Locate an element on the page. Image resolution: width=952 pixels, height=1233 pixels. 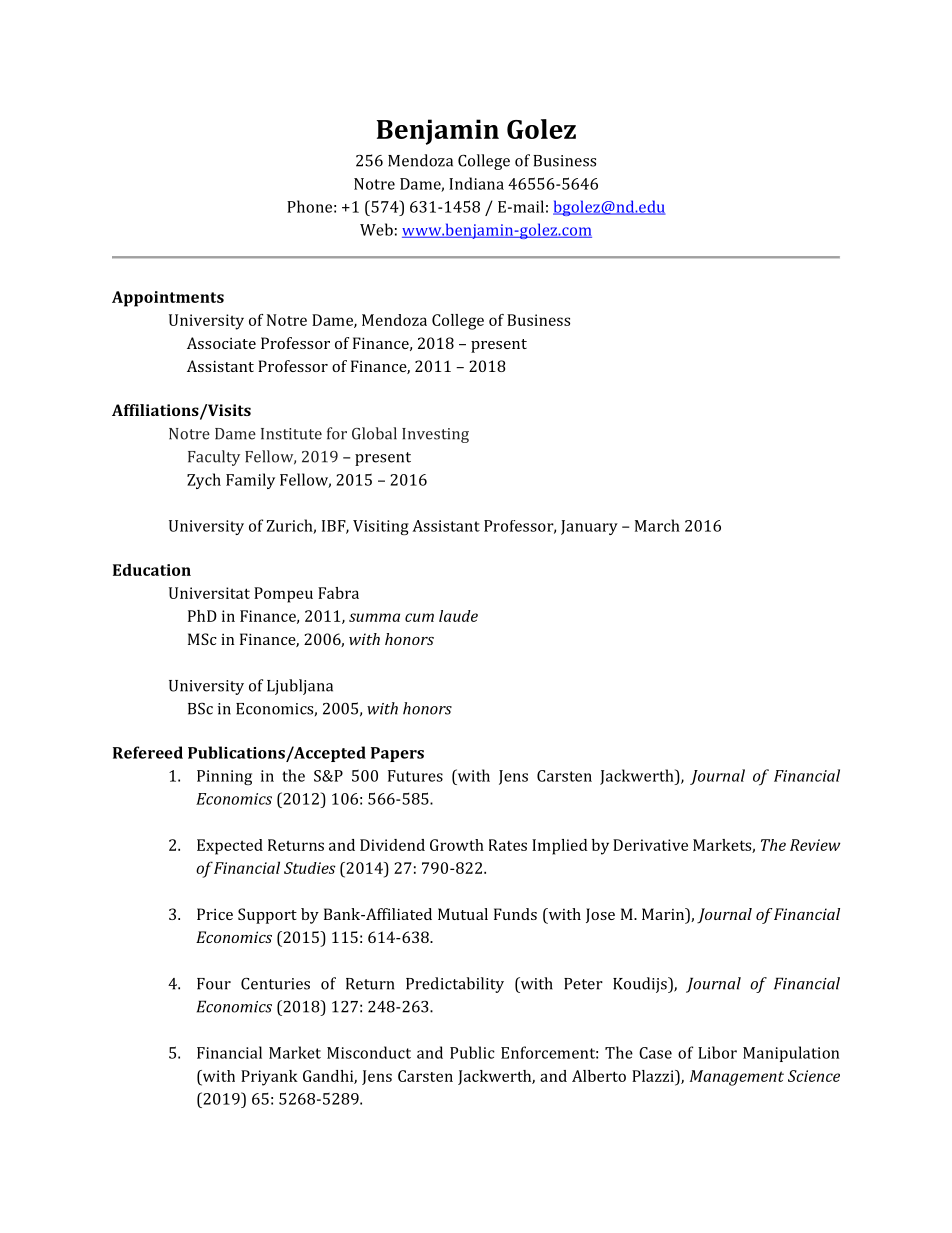
Priyank is located at coordinates (269, 1078).
